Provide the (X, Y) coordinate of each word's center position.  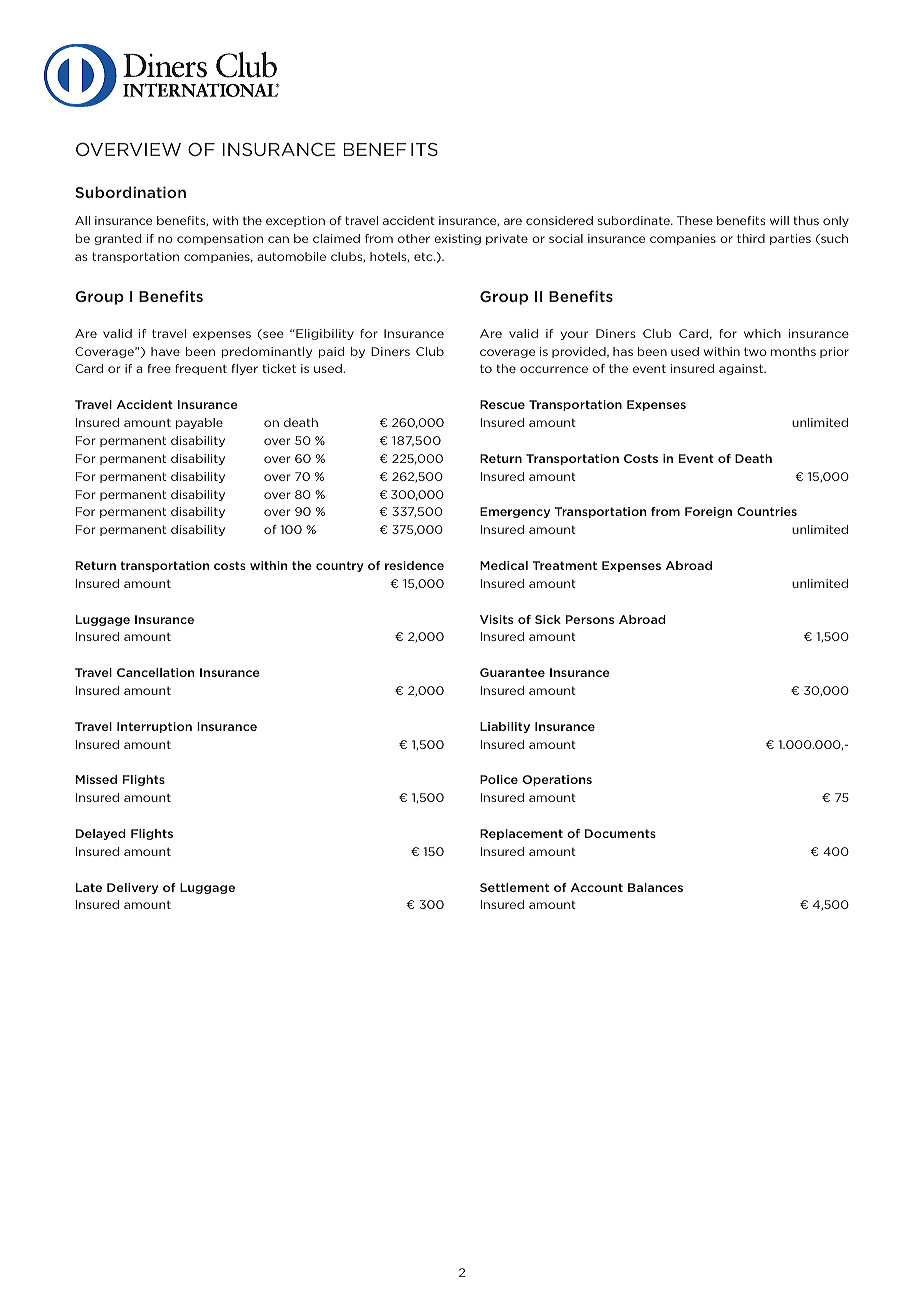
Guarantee (512, 672)
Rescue (502, 404)
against (742, 369)
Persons (590, 619)
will (779, 220)
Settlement (514, 887)
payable (199, 423)
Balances (655, 887)
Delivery (132, 888)
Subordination (130, 192)
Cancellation (155, 672)
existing (457, 239)
